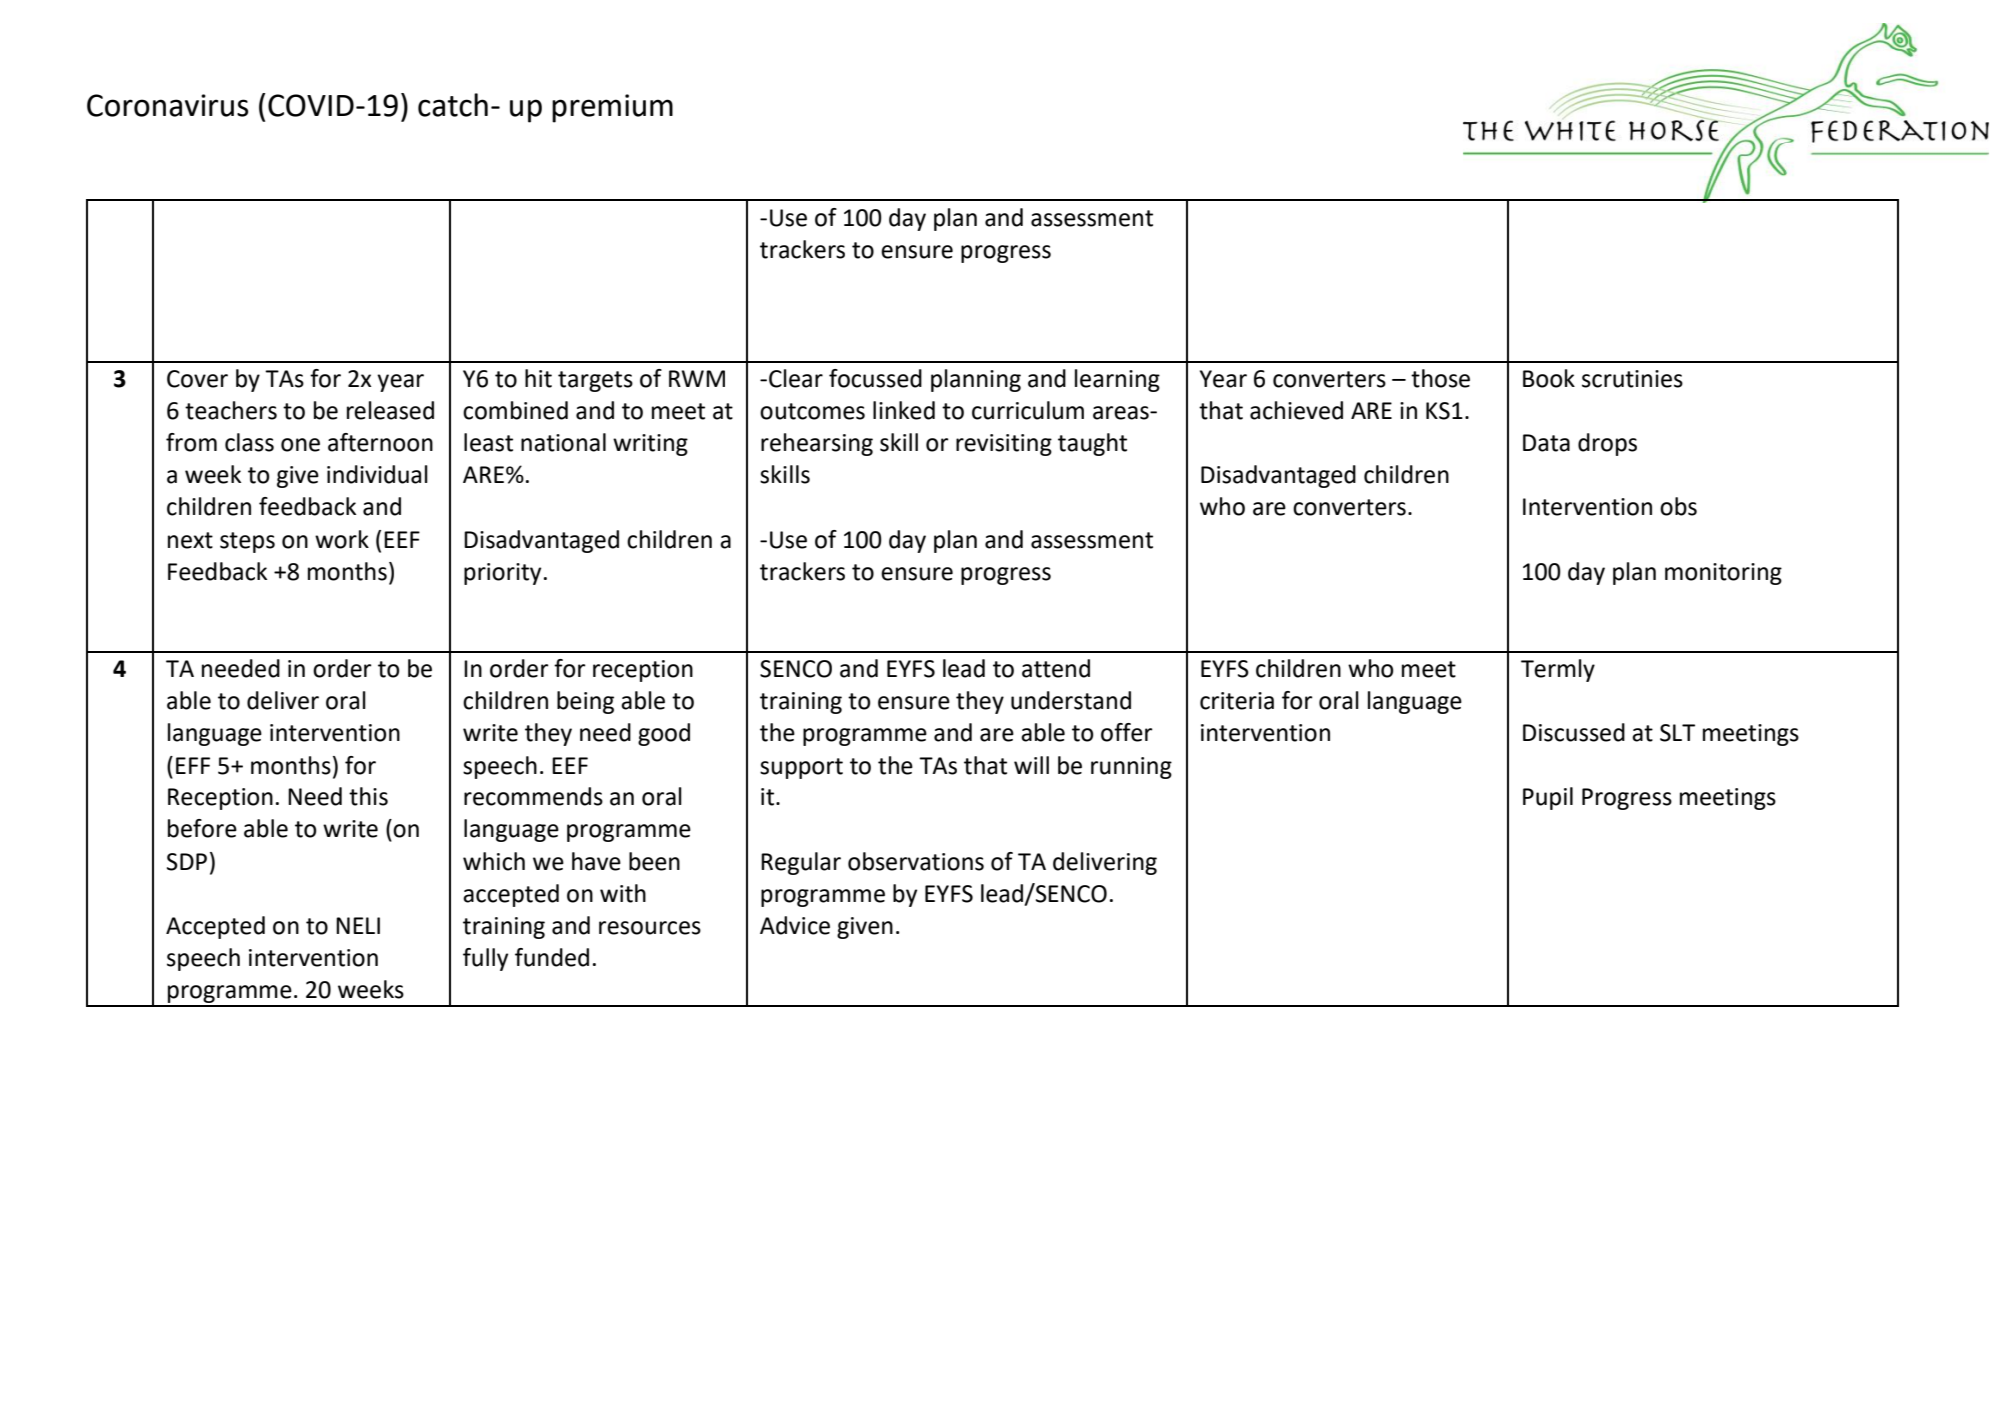 This screenshot has width=2011, height=1422. Describe the element at coordinates (612, 108) in the screenshot. I see `premium` at that location.
